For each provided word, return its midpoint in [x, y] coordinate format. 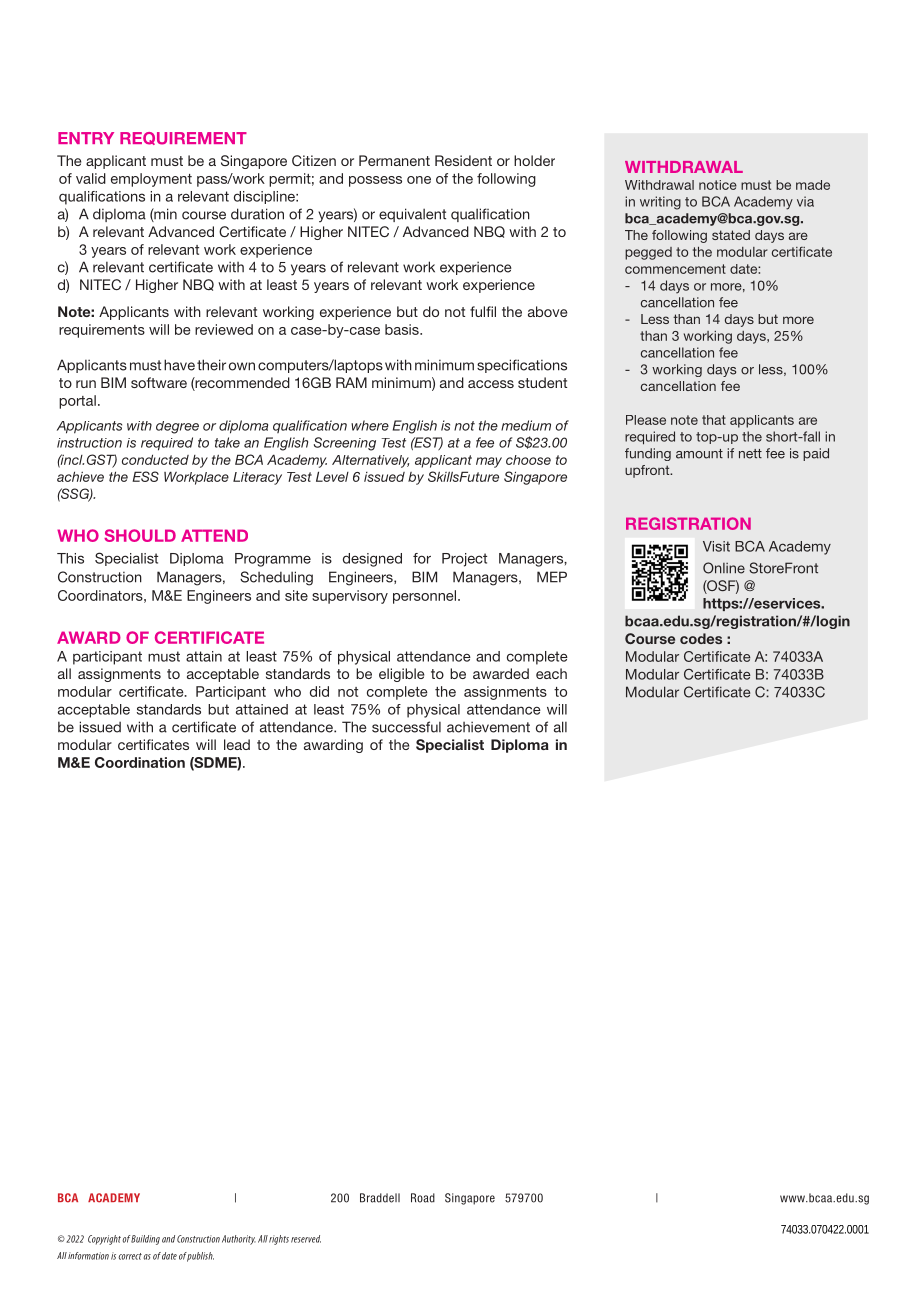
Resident [463, 160]
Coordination [140, 762]
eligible [401, 675]
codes [701, 638]
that [714, 420]
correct [130, 1256]
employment [151, 180]
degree [177, 427]
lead [237, 744]
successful [406, 727]
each [551, 673]
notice [718, 185]
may [489, 462]
